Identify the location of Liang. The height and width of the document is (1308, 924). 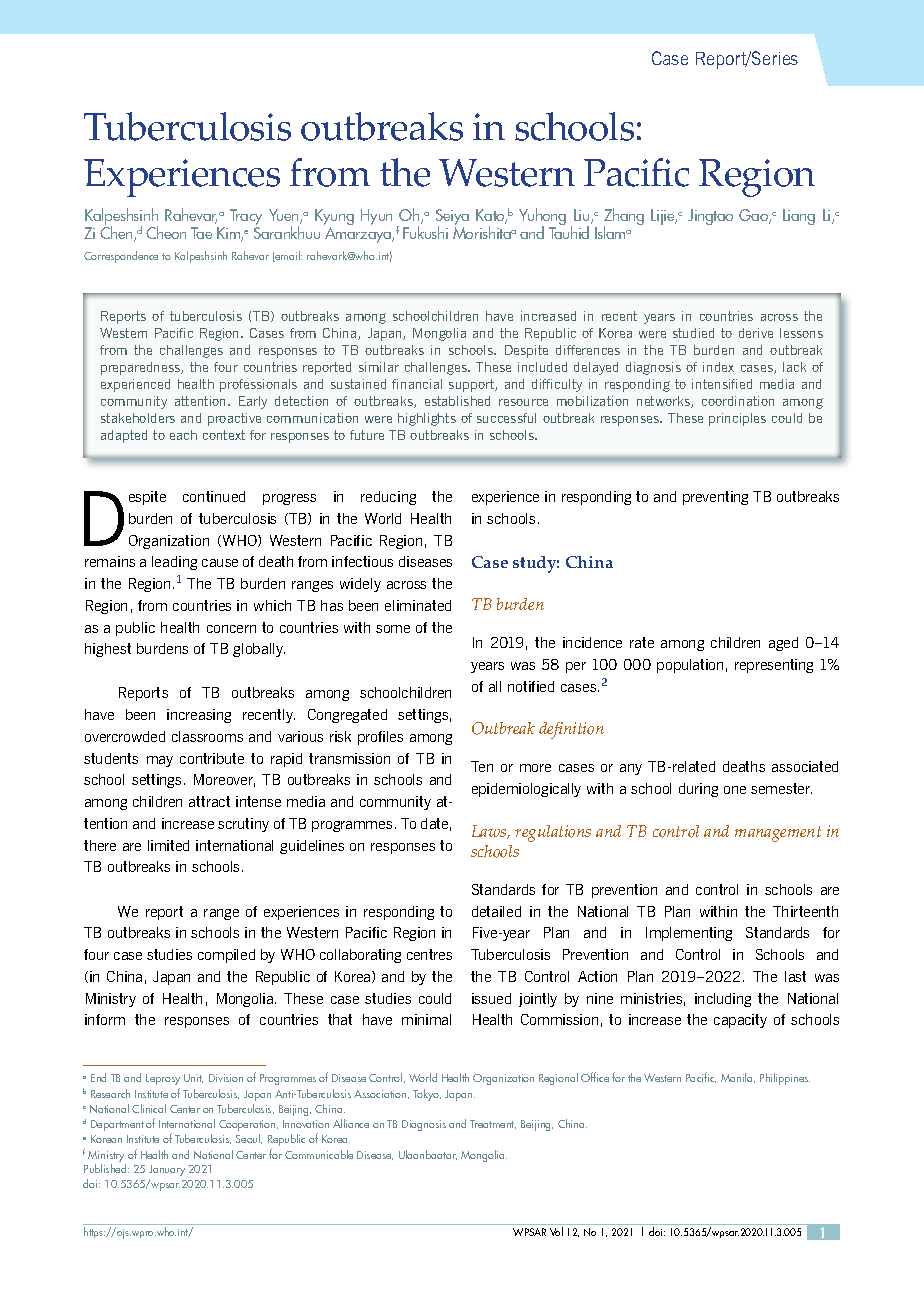
(799, 217).
